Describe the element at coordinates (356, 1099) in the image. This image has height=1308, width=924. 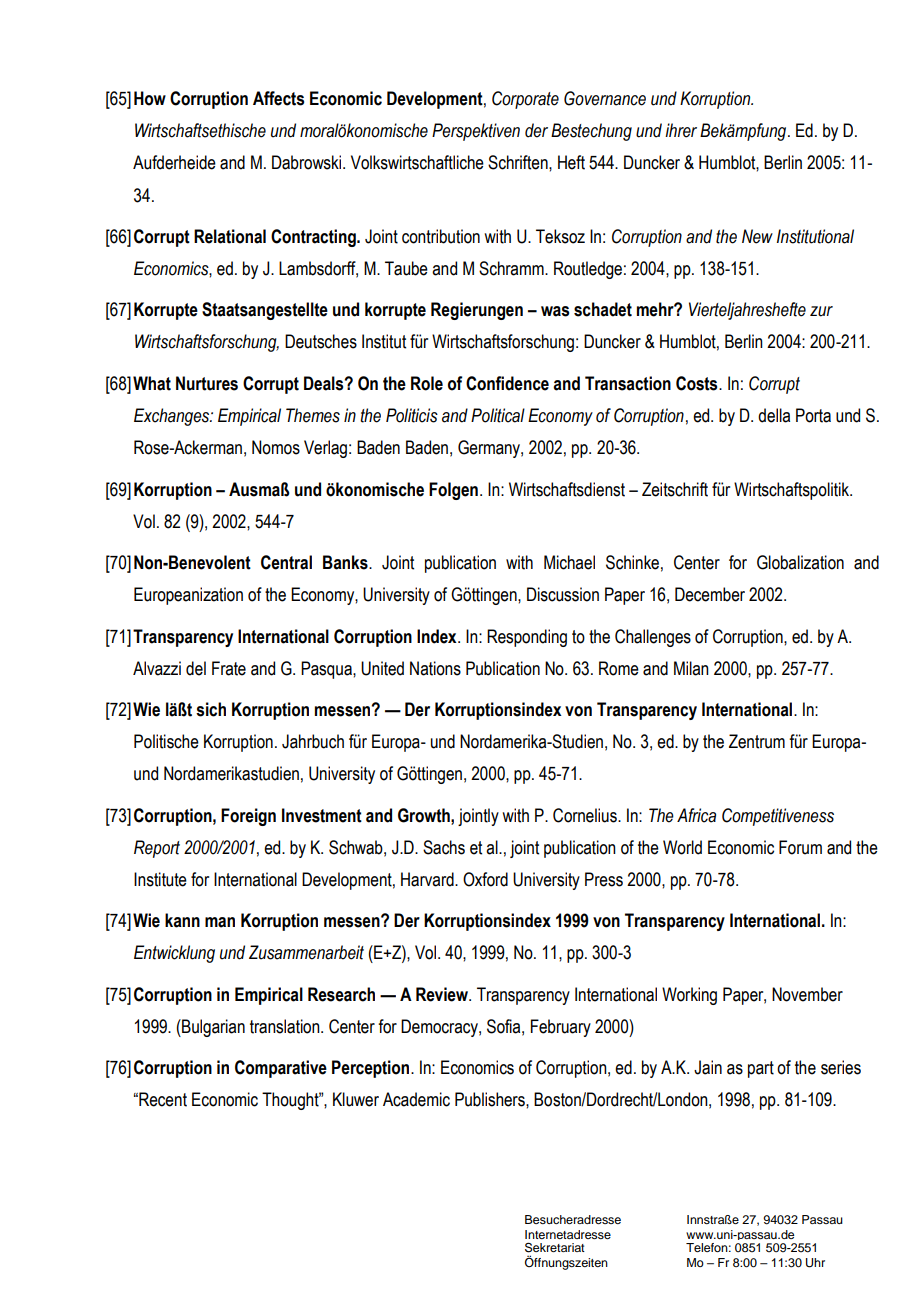
I see `Kluwer` at that location.
